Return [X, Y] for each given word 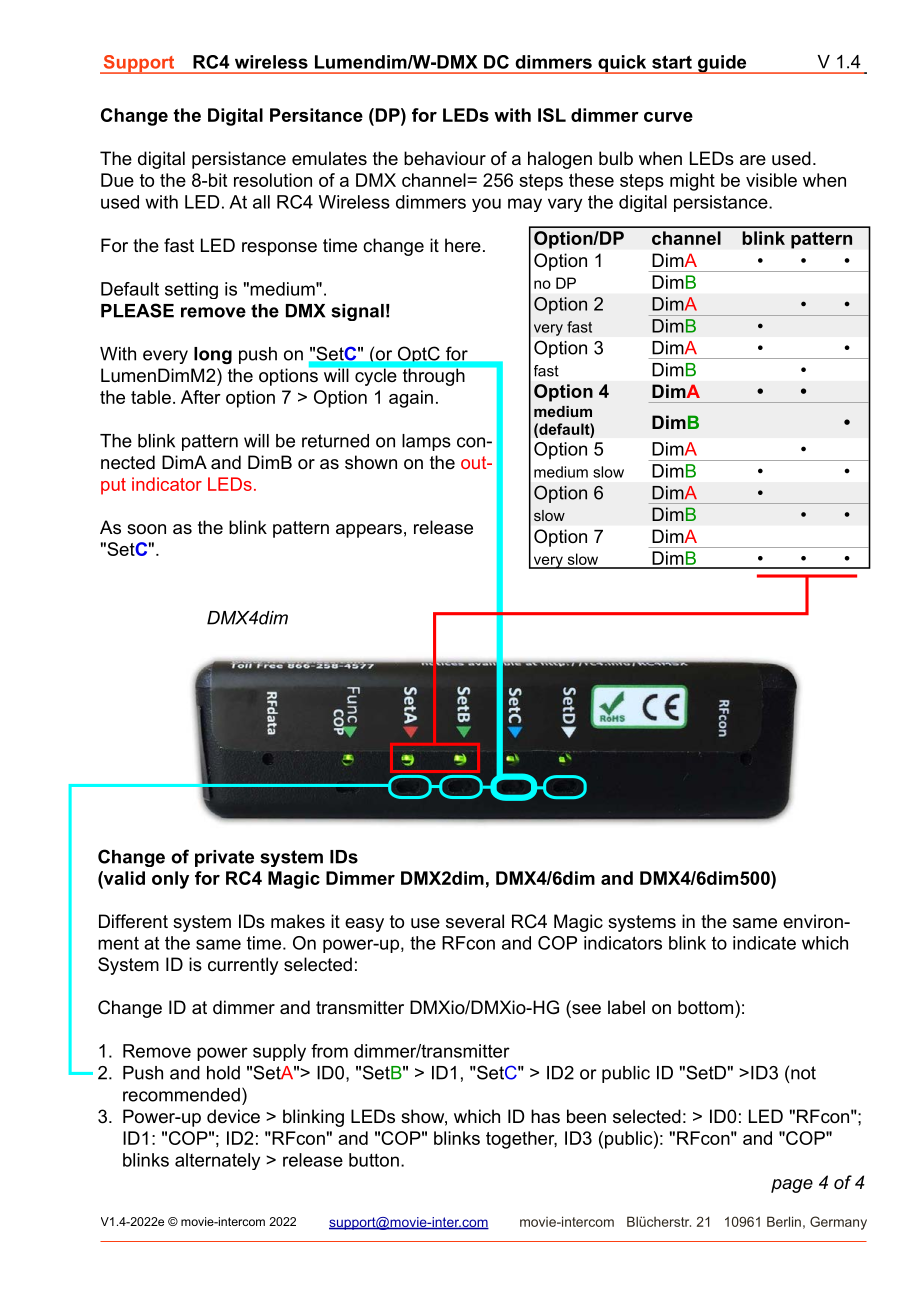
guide [722, 64]
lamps [426, 442]
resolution [273, 180]
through [434, 377]
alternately [217, 1161]
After [201, 397]
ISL [552, 115]
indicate [764, 943]
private [224, 858]
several [475, 921]
